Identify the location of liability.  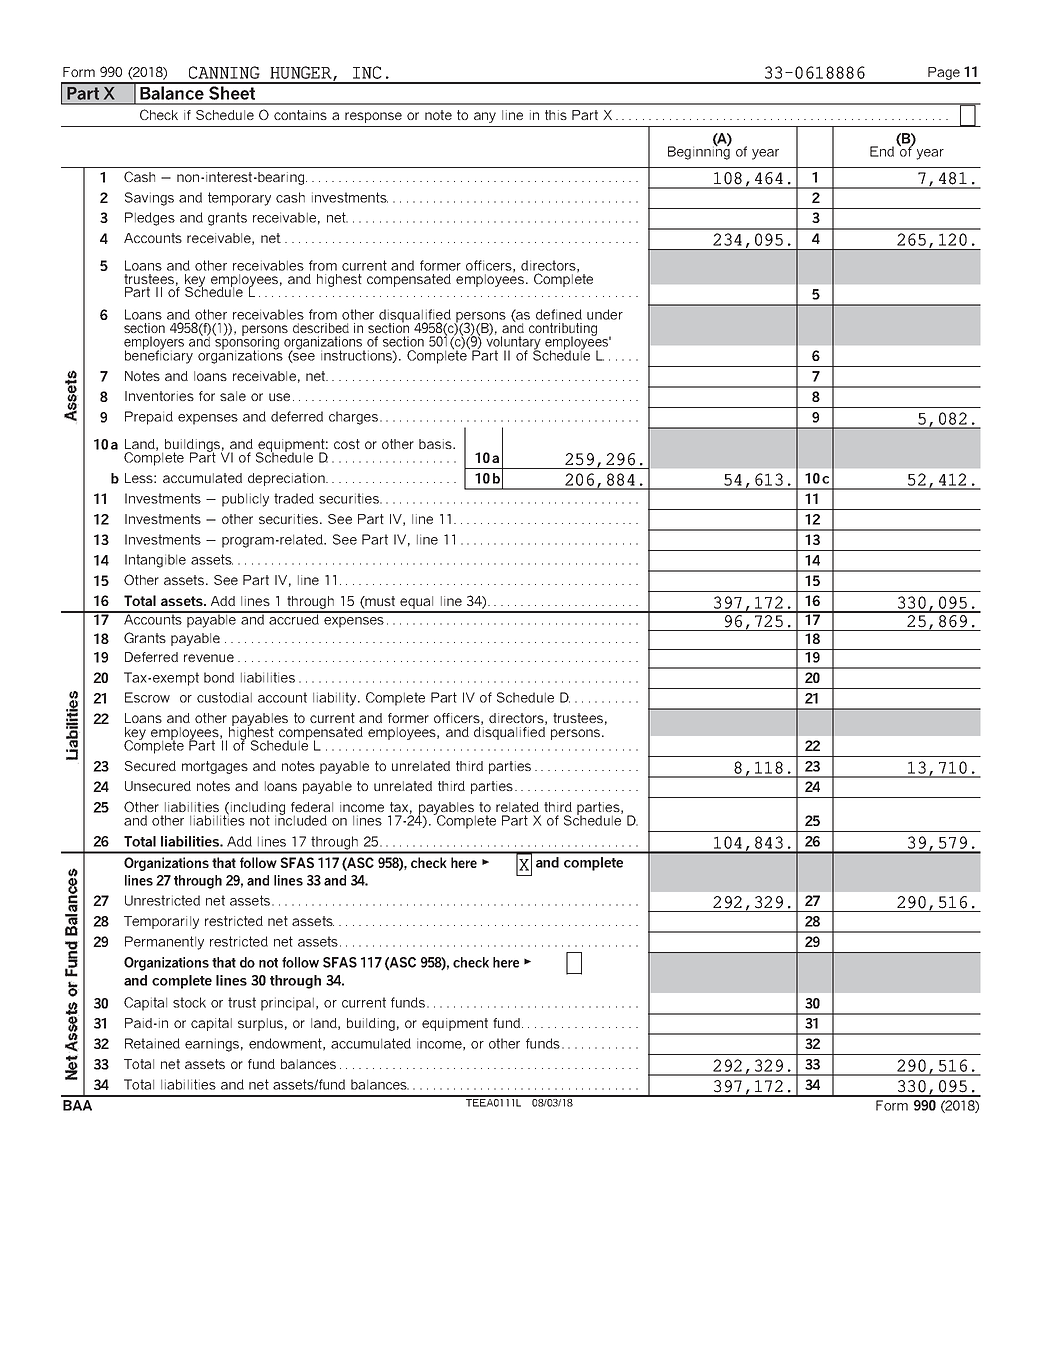
(336, 699).
